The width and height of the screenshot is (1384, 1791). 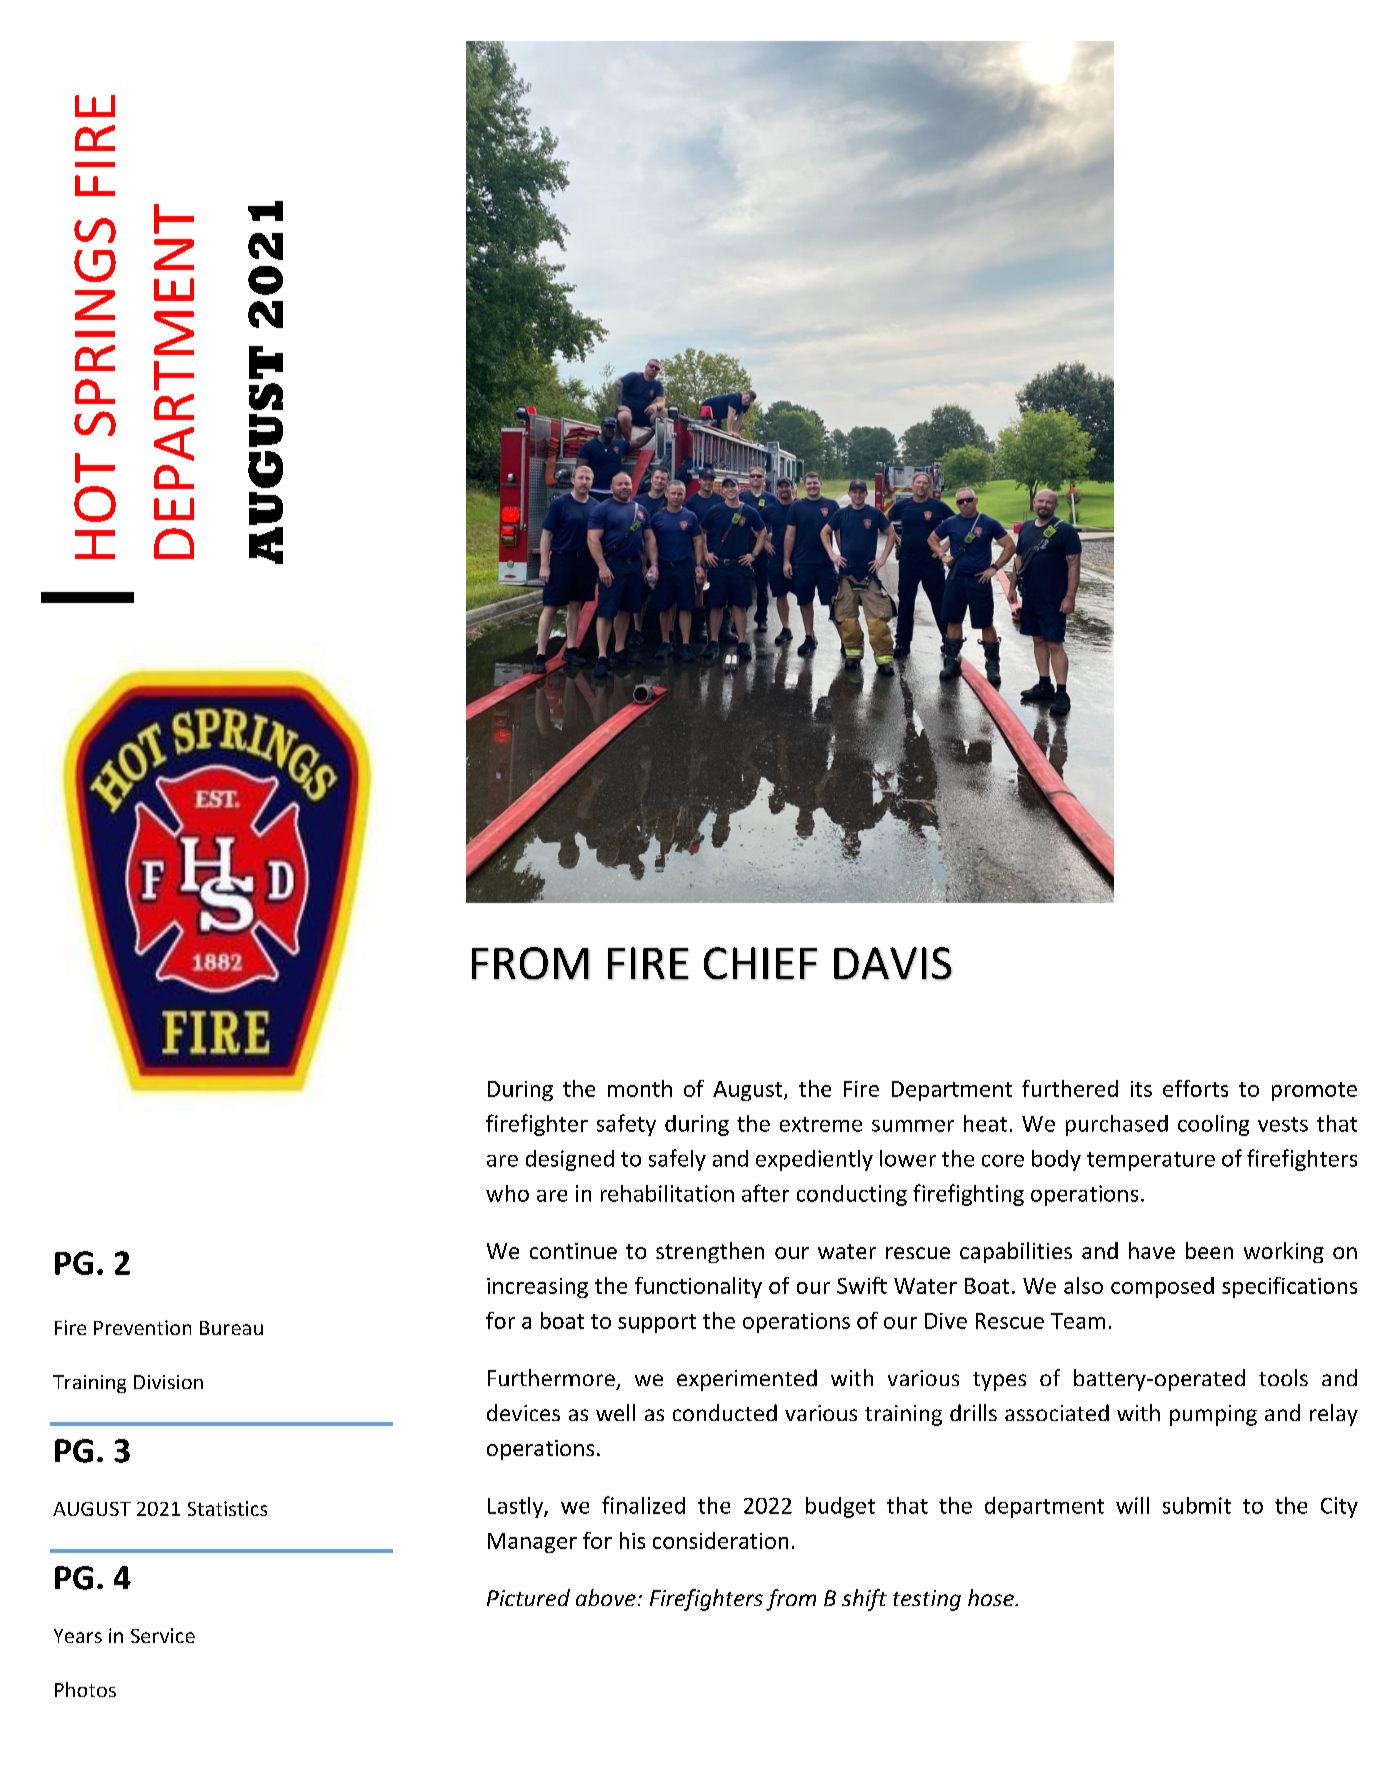 I want to click on above, so click(x=606, y=1597).
